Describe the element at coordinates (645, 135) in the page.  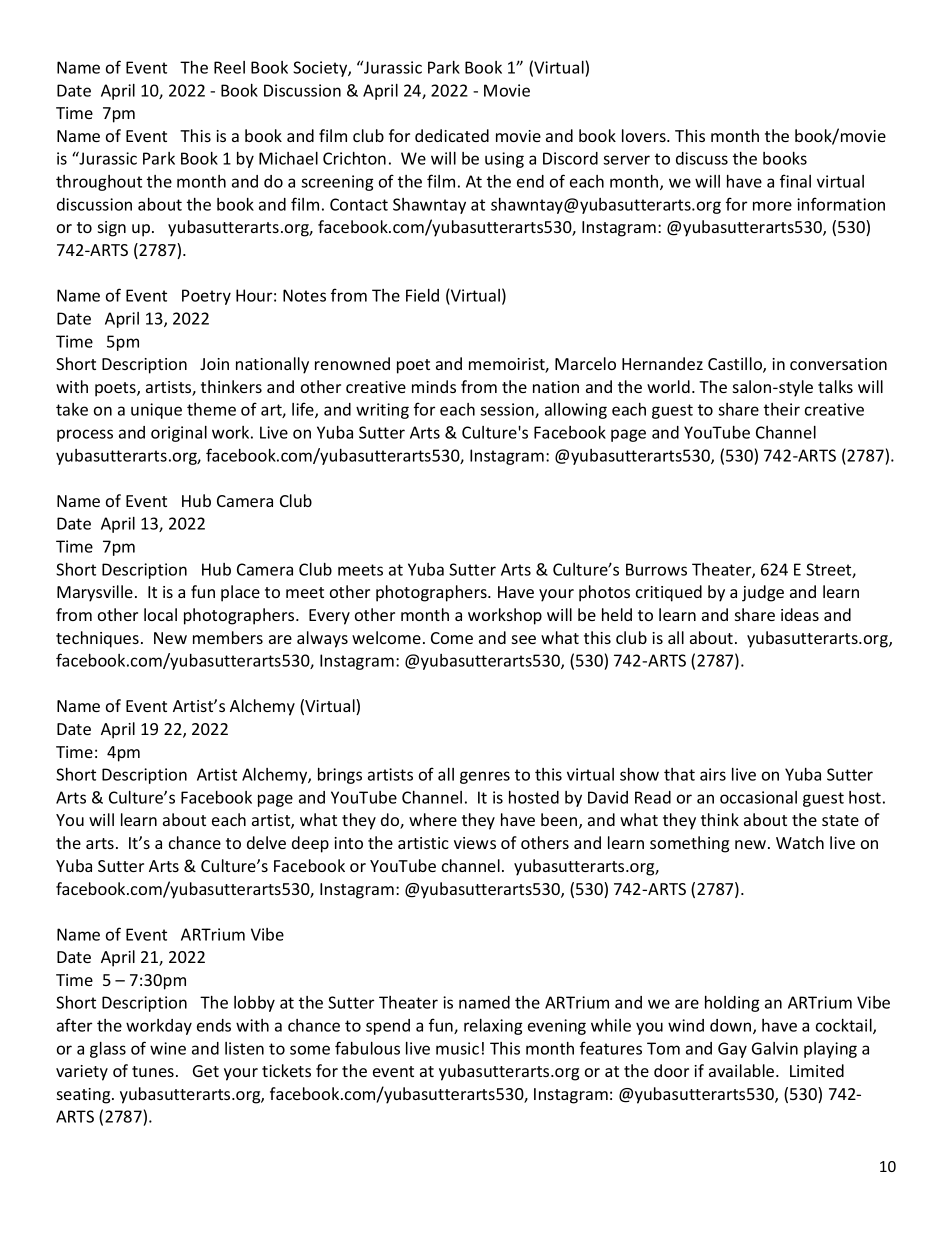
I see `lovers` at that location.
